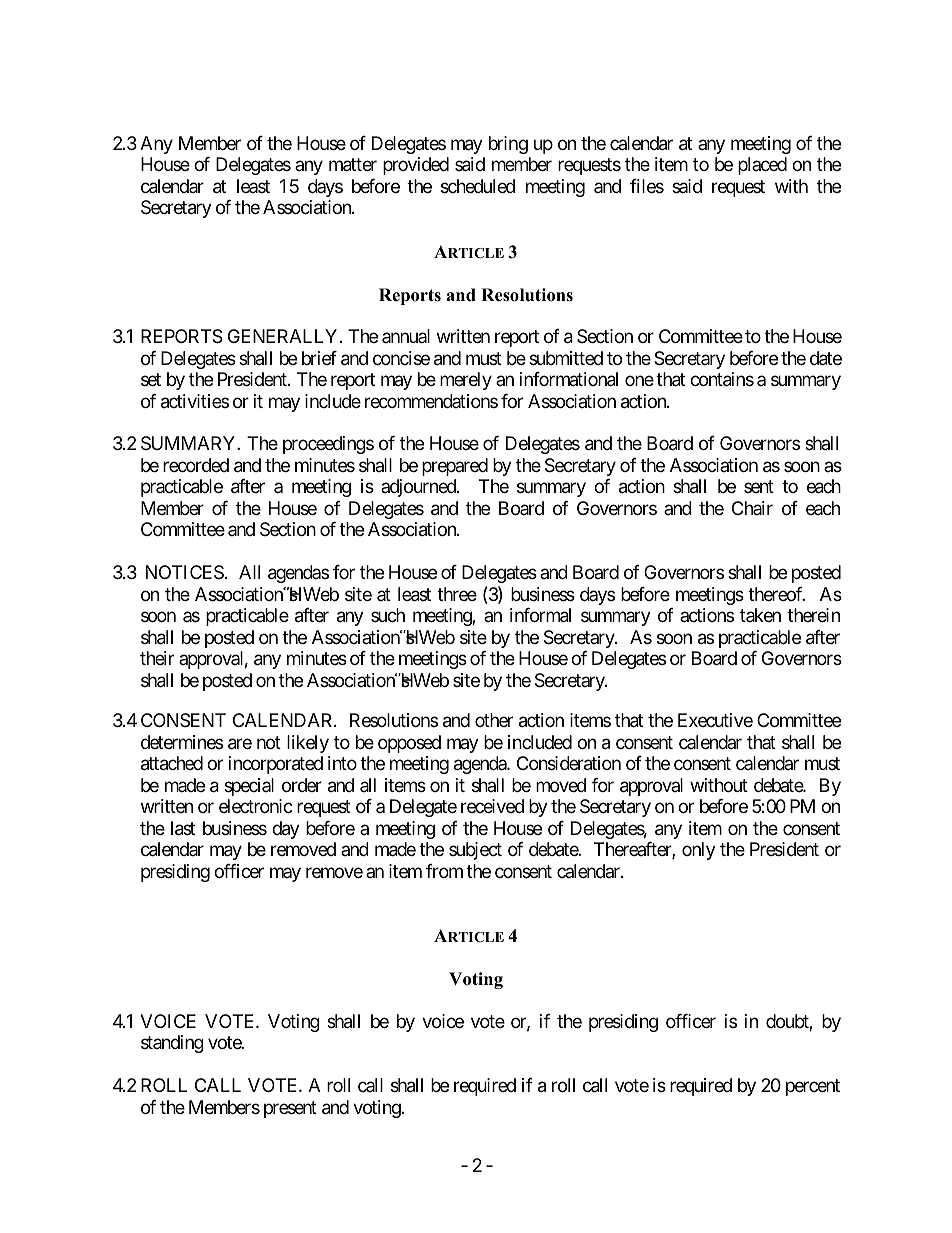 The image size is (952, 1233). What do you see at coordinates (455, 467) in the screenshot?
I see `prepared` at bounding box center [455, 467].
